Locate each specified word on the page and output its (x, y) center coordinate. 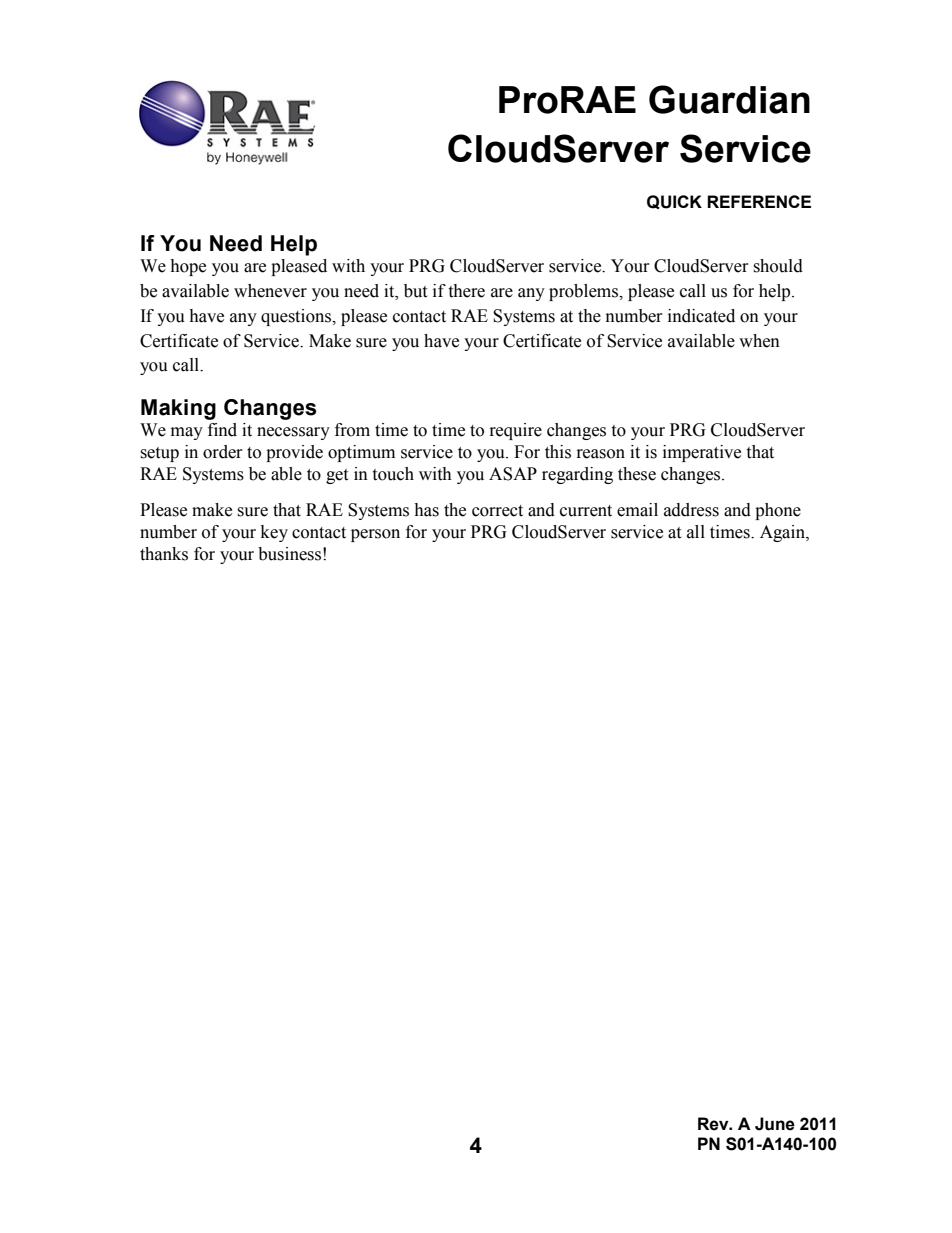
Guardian (729, 99)
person (375, 535)
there (466, 291)
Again (783, 533)
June (775, 1124)
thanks (164, 554)
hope (188, 267)
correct (497, 511)
